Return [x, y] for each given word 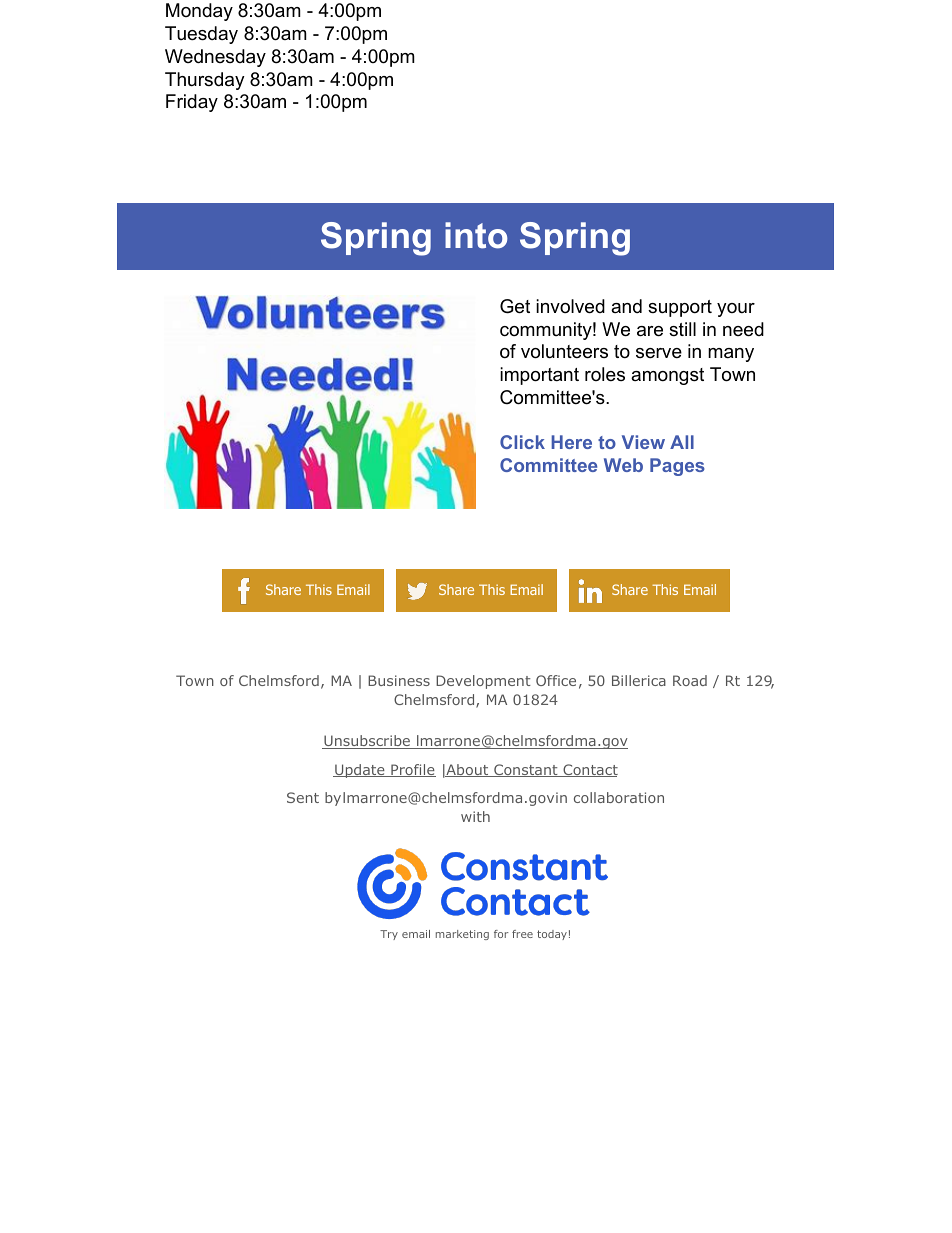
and [626, 306]
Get [515, 306]
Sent [303, 797]
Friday [192, 103]
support [680, 308]
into [476, 235]
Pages [677, 467]
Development [483, 682]
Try [389, 935]
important [539, 376]
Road [690, 680]
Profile [412, 770]
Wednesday [215, 58]
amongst [667, 376]
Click [522, 442]
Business [399, 680]
